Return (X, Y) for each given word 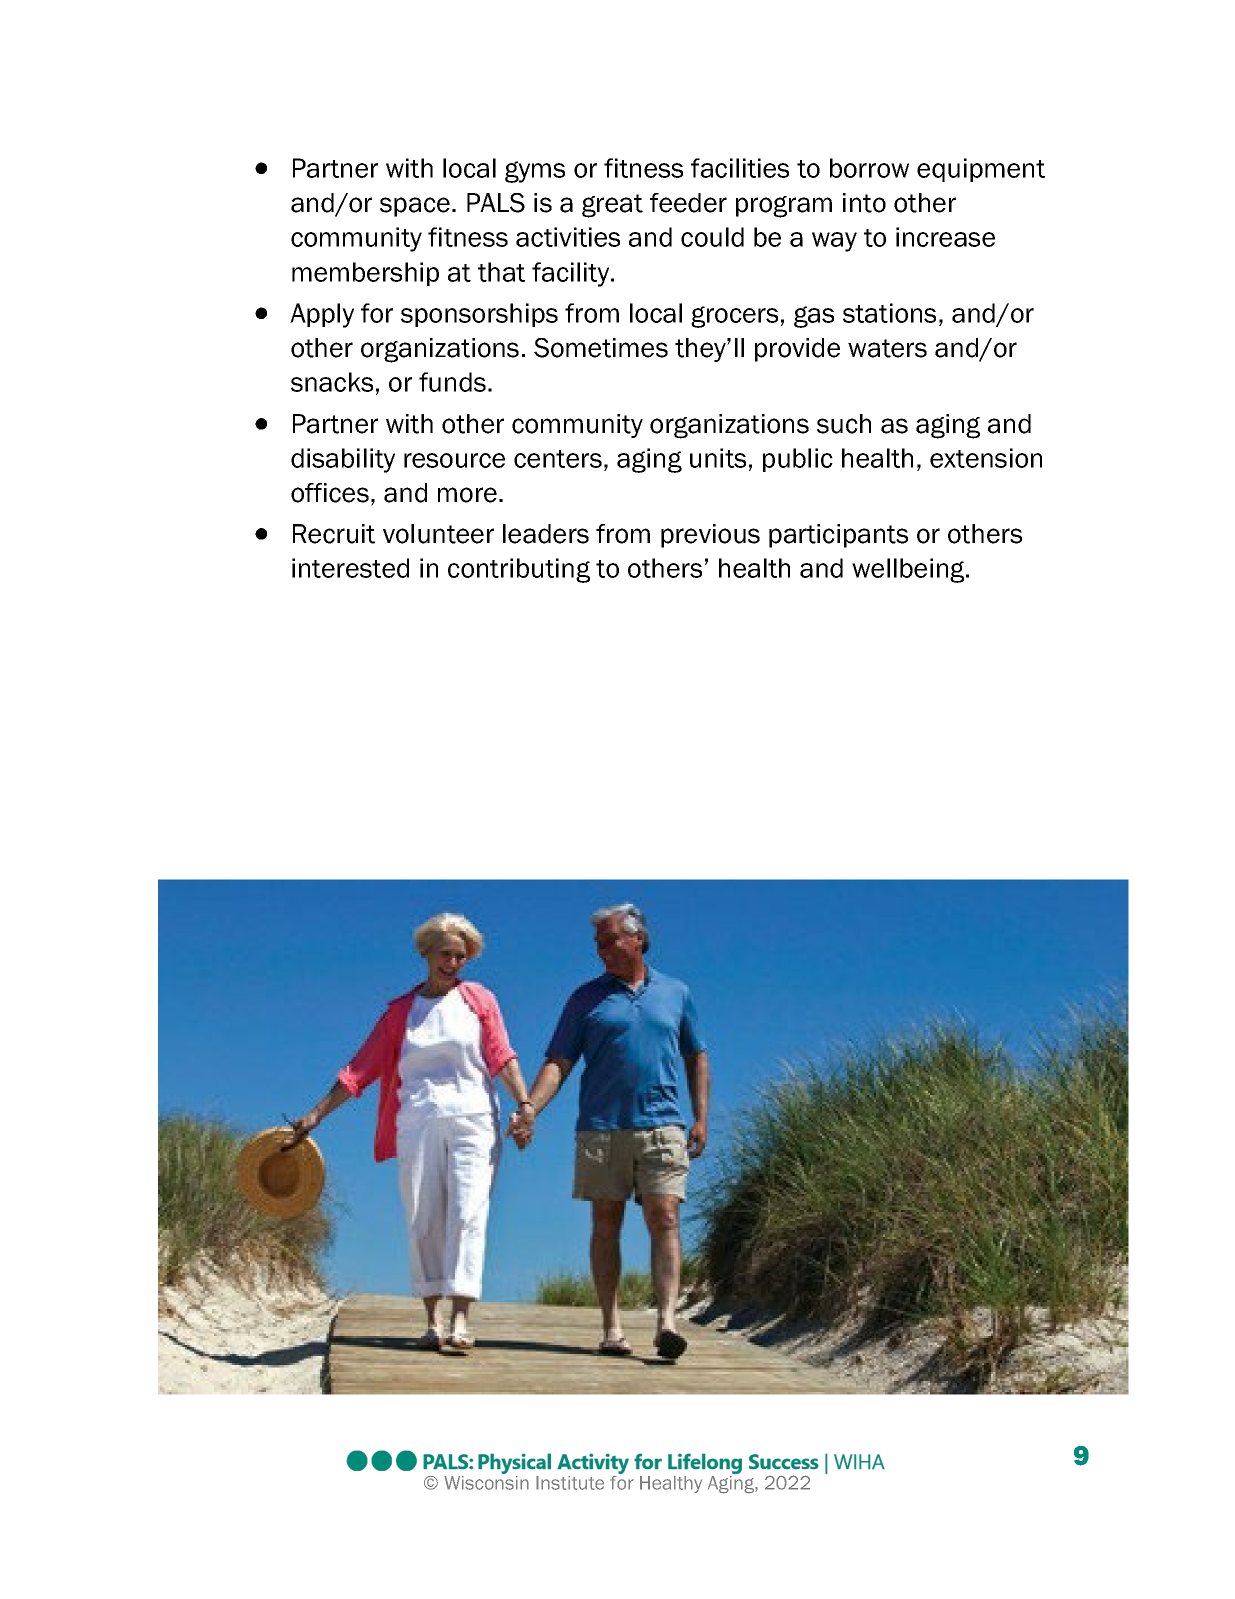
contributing (519, 570)
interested (350, 568)
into (864, 203)
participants (838, 536)
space (415, 207)
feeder (688, 203)
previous (710, 536)
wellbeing (909, 570)
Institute (570, 1483)
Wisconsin (486, 1483)
